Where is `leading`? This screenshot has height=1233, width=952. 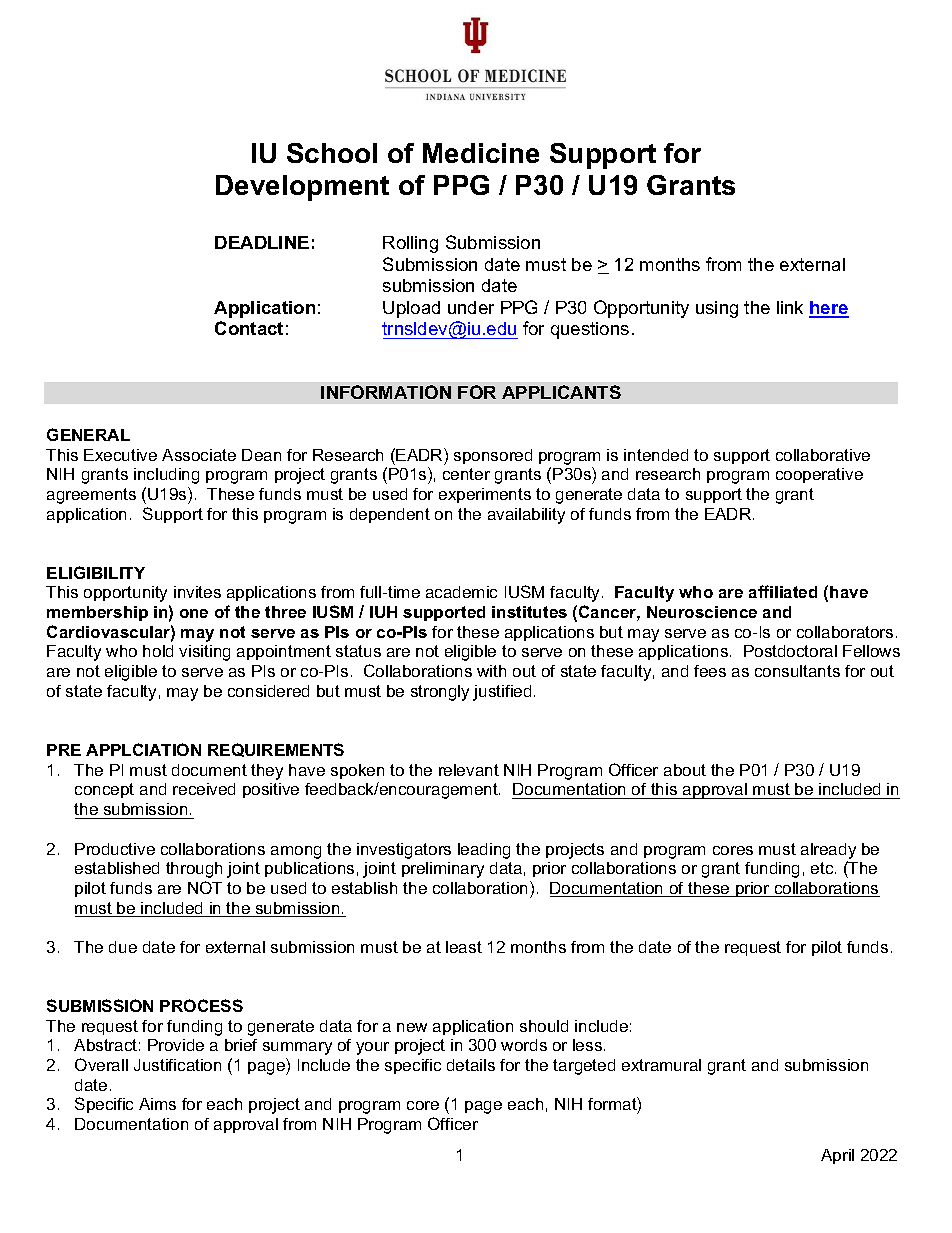 leading is located at coordinates (484, 851).
